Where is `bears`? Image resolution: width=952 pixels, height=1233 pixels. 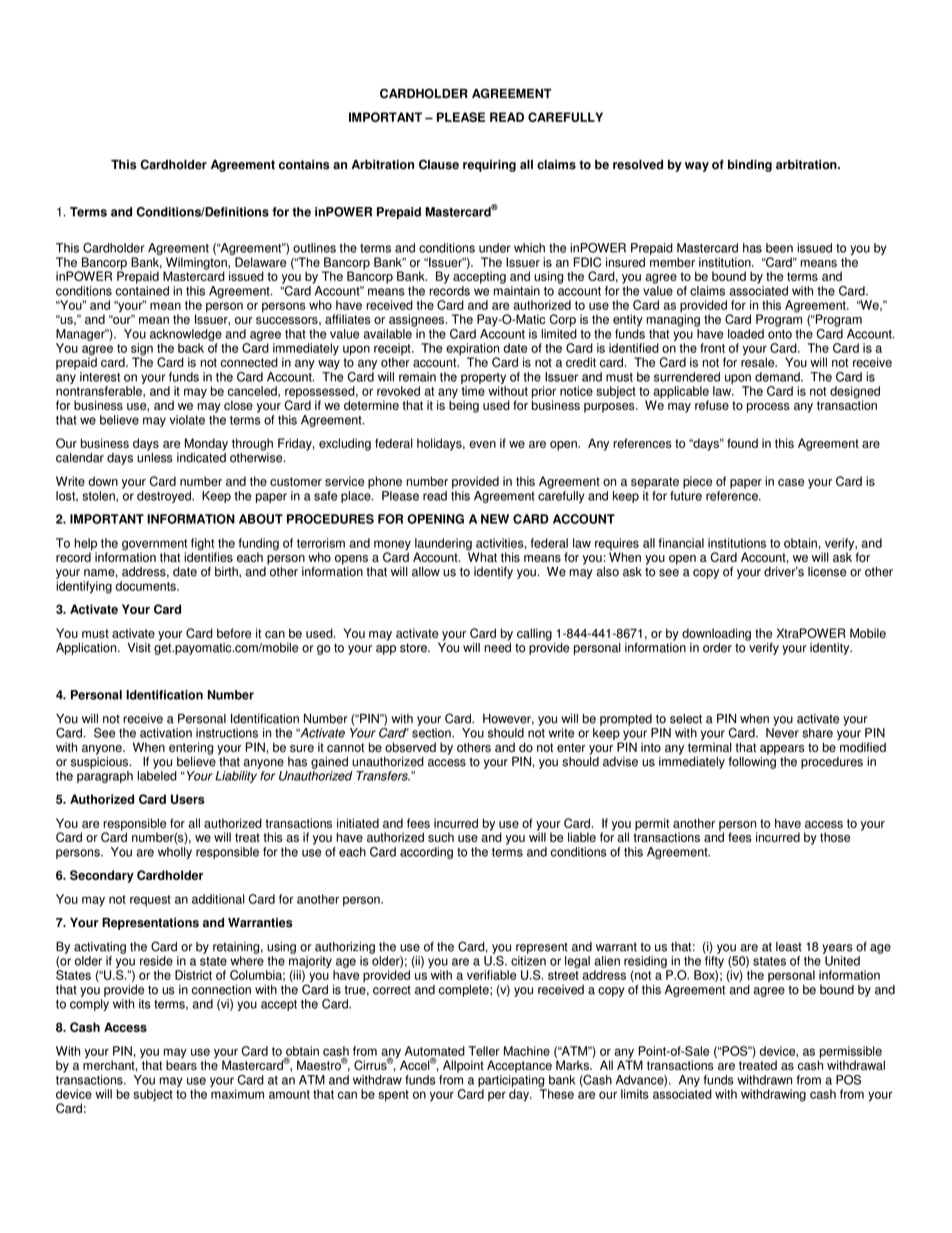 bears is located at coordinates (181, 1064).
